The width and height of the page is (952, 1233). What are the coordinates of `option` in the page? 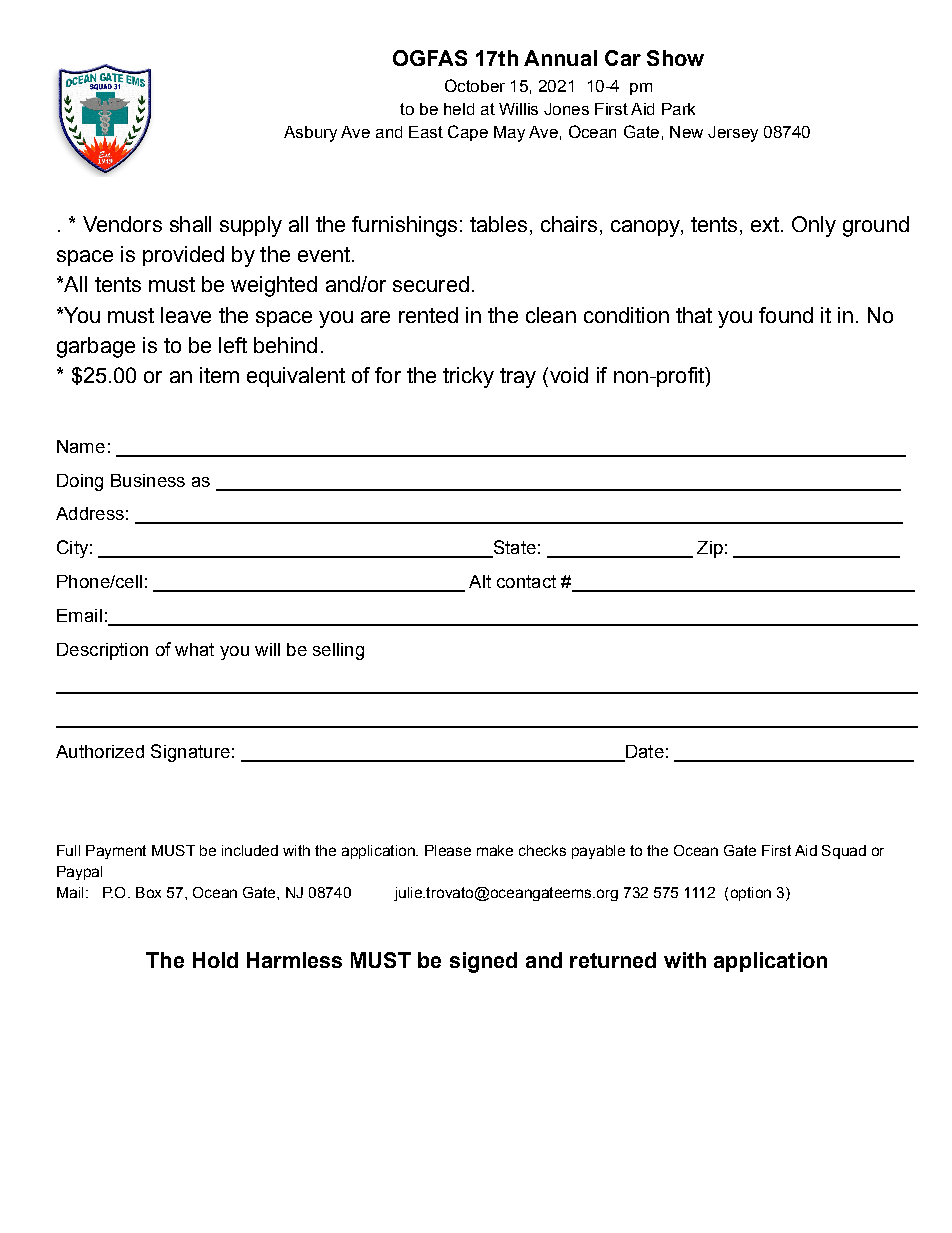 It's located at (751, 894).
